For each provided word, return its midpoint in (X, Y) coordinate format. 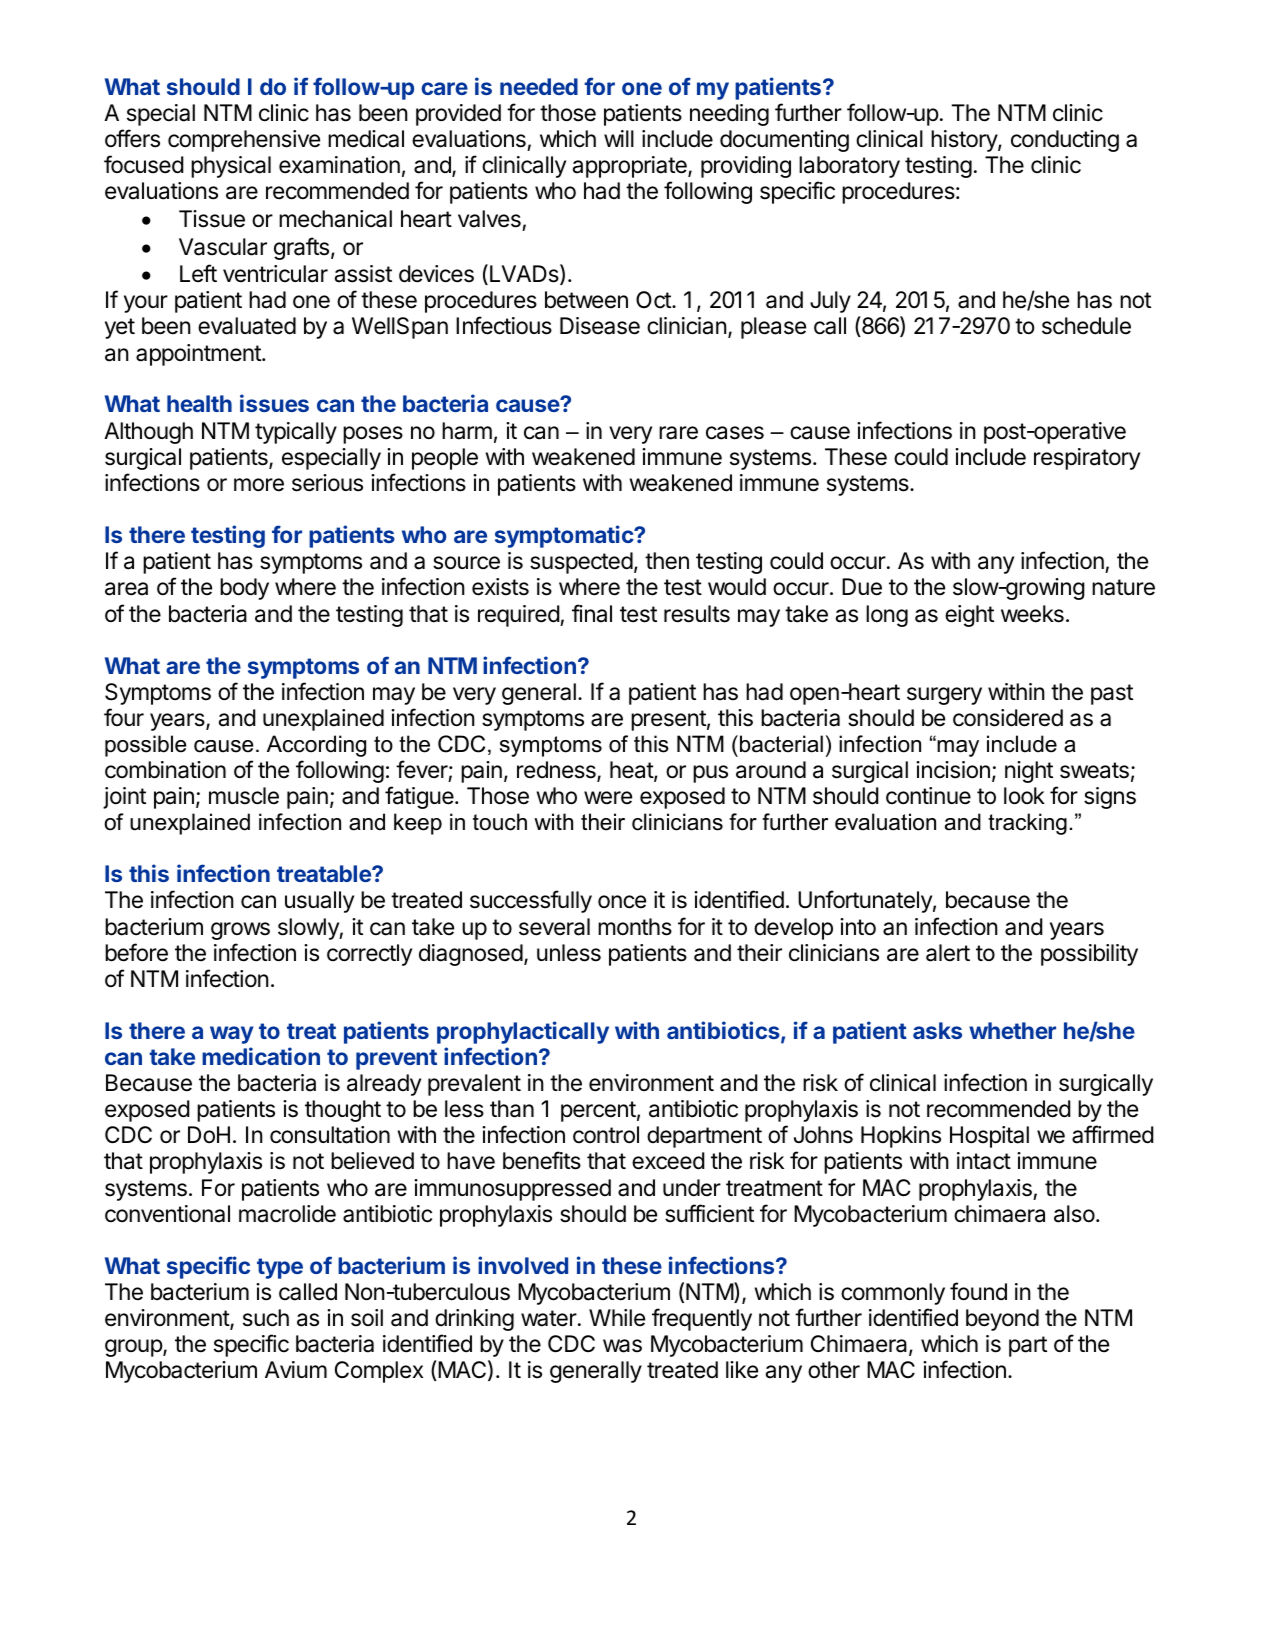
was (622, 1346)
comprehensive (244, 141)
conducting (1065, 141)
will (619, 138)
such (266, 1318)
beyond (1002, 1320)
